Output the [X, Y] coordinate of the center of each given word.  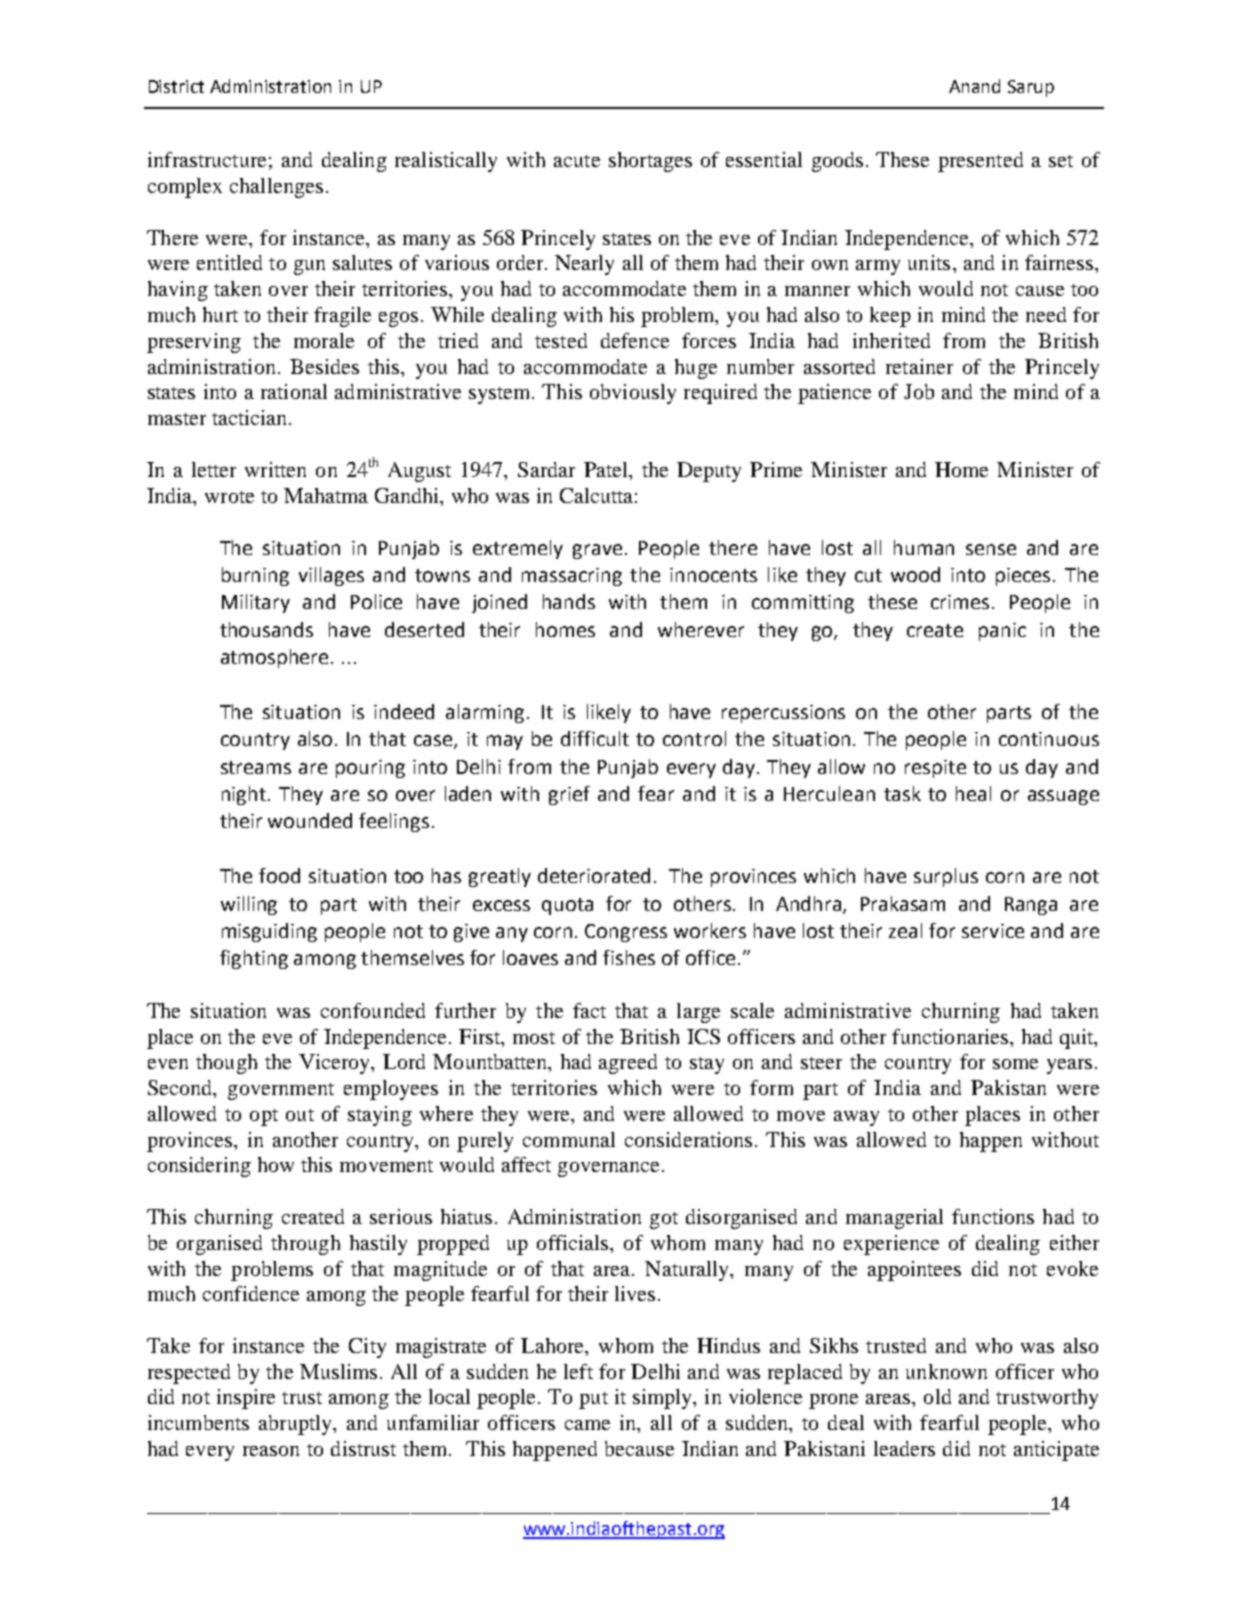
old [937, 1396]
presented [980, 162]
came [587, 1425]
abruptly [296, 1425]
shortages [650, 162]
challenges [276, 188]
